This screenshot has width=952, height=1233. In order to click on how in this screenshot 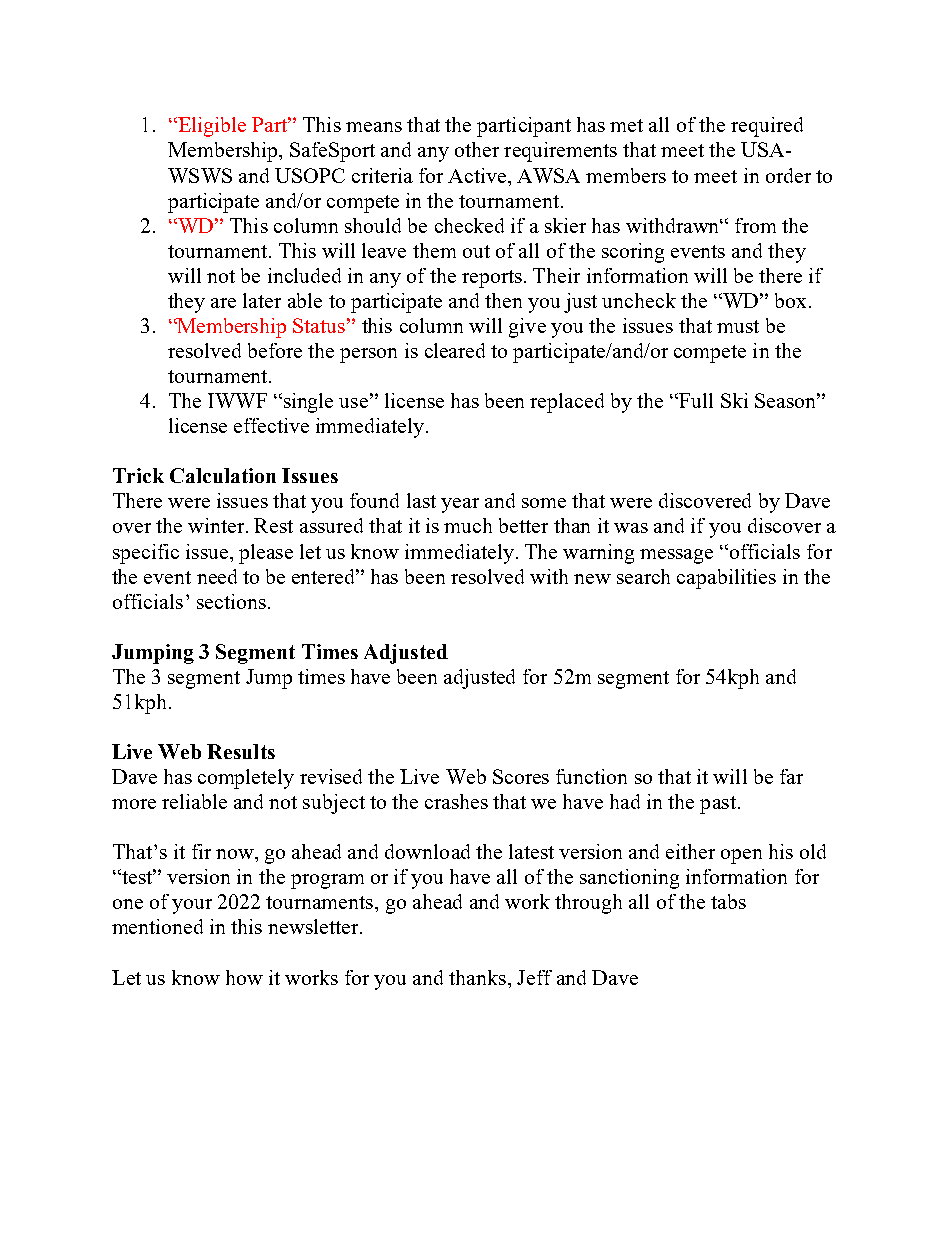, I will do `click(244, 977)`.
